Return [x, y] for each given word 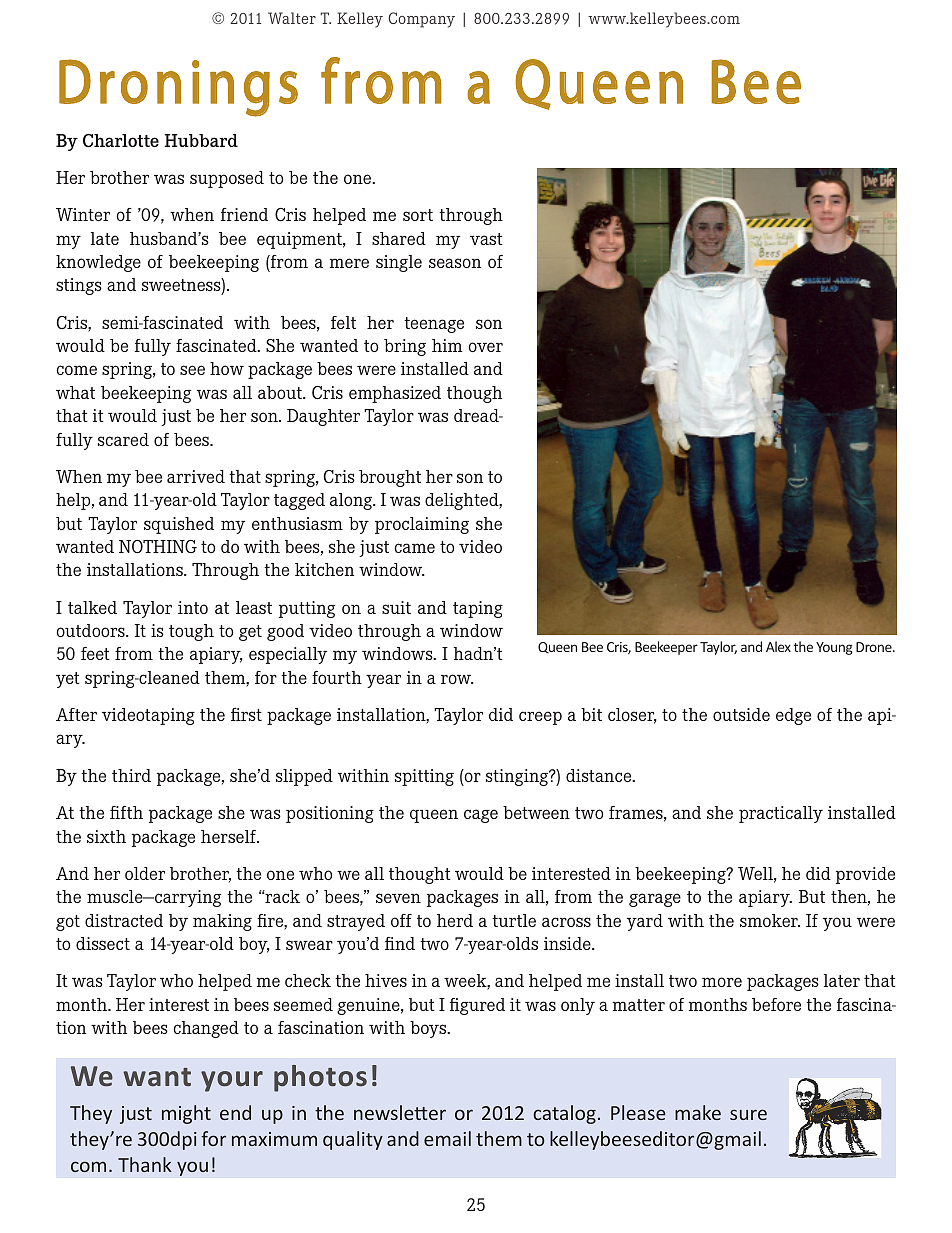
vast [486, 239]
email [447, 1138]
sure [748, 1114]
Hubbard [201, 140]
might [186, 1114]
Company [421, 20]
